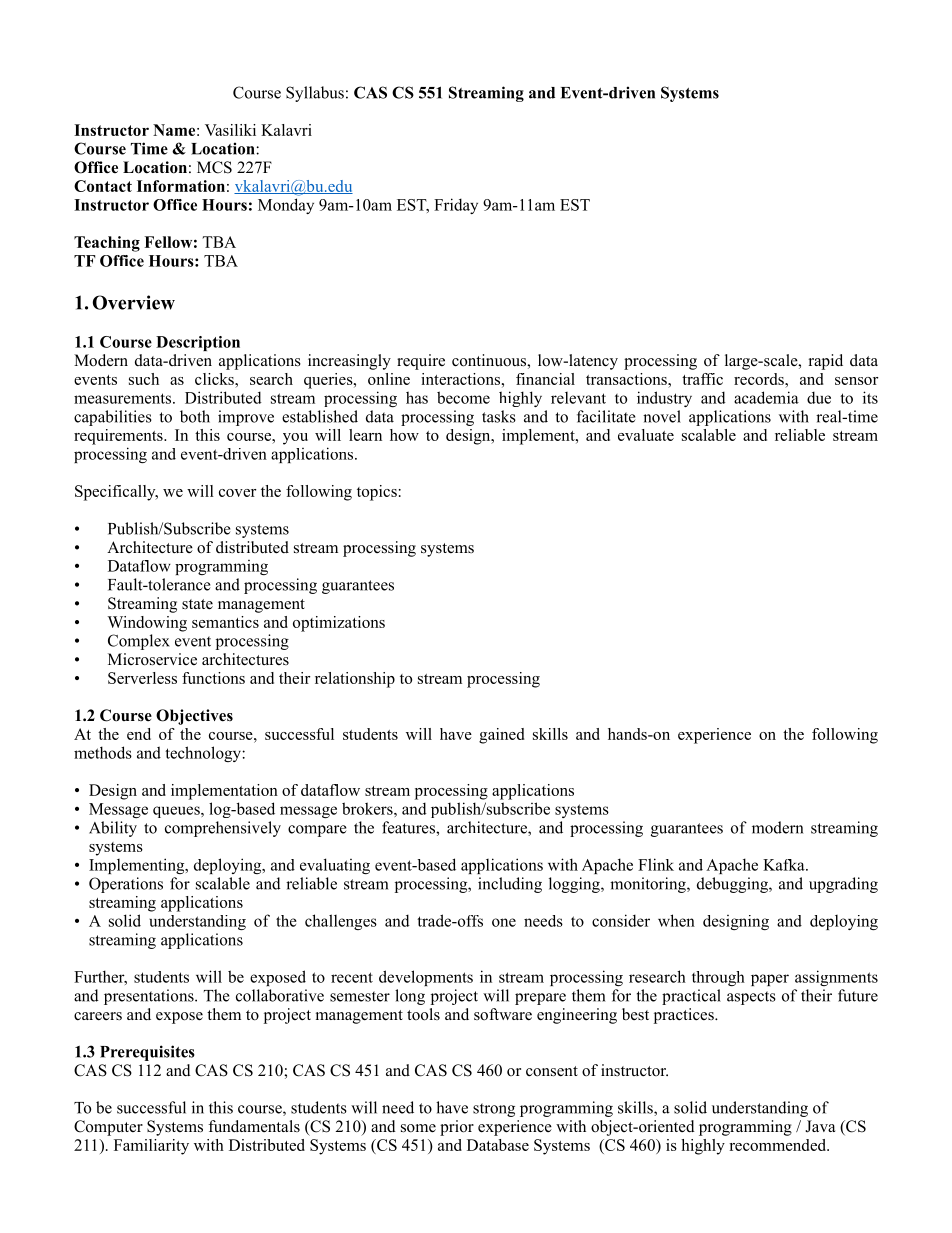 This page has width=952, height=1233. I want to click on Vasiliki, so click(230, 130).
